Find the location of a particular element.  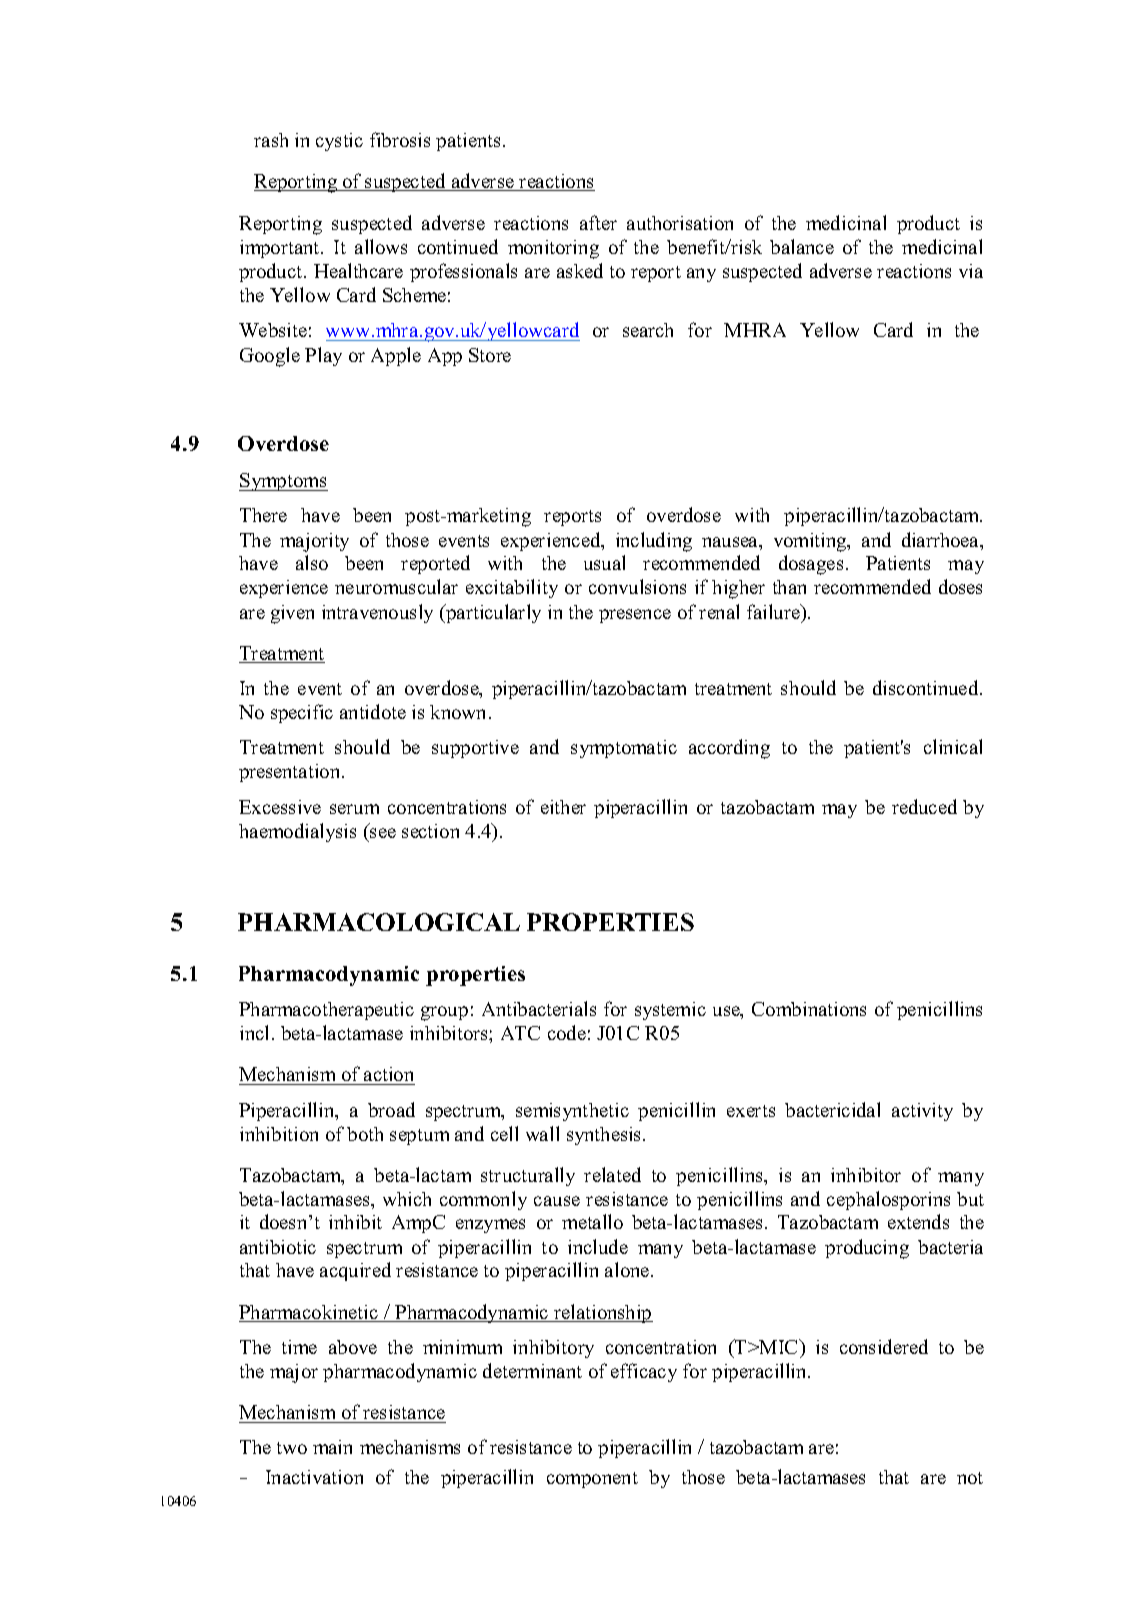

main is located at coordinates (332, 1447).
